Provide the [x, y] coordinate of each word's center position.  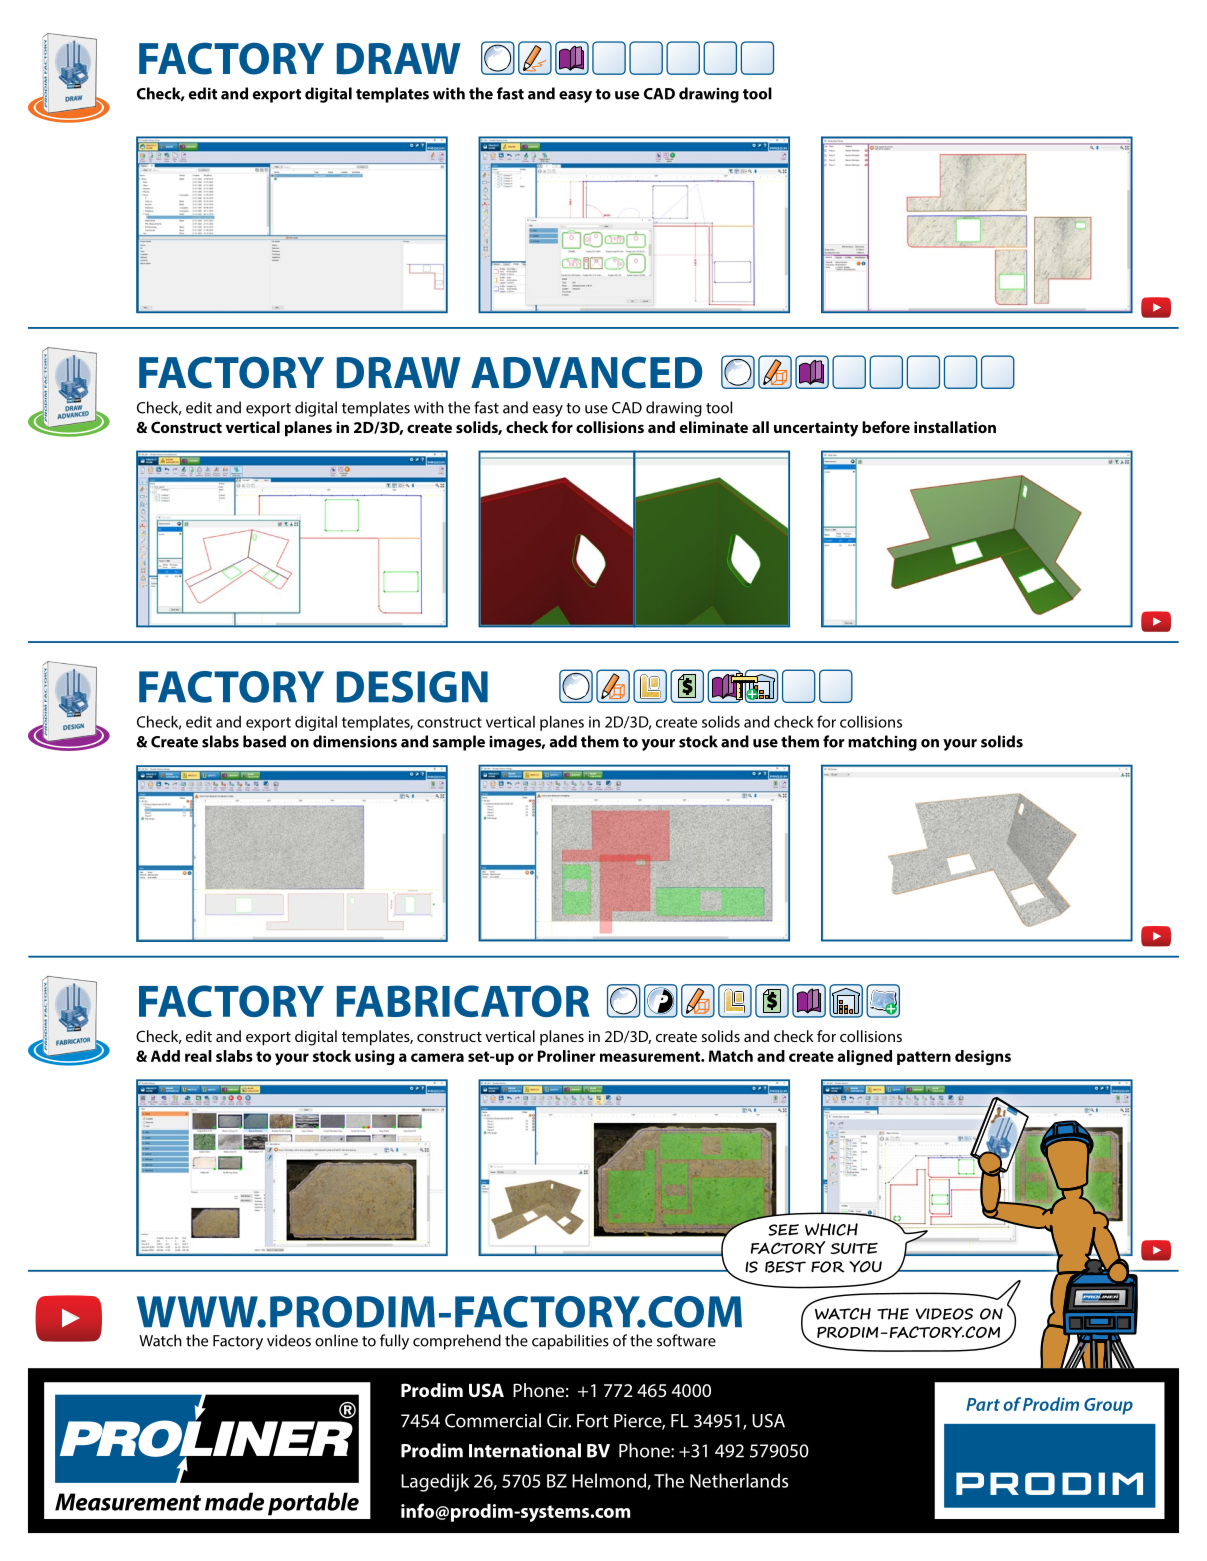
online [336, 1340]
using [374, 1057]
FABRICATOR [463, 1001]
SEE [783, 1230]
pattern [924, 1058]
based [264, 741]
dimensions [355, 741]
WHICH [831, 1229]
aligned [864, 1057]
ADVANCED [587, 372]
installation [955, 427]
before [886, 427]
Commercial [493, 1420]
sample [459, 743]
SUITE [854, 1248]
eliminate [714, 427]
